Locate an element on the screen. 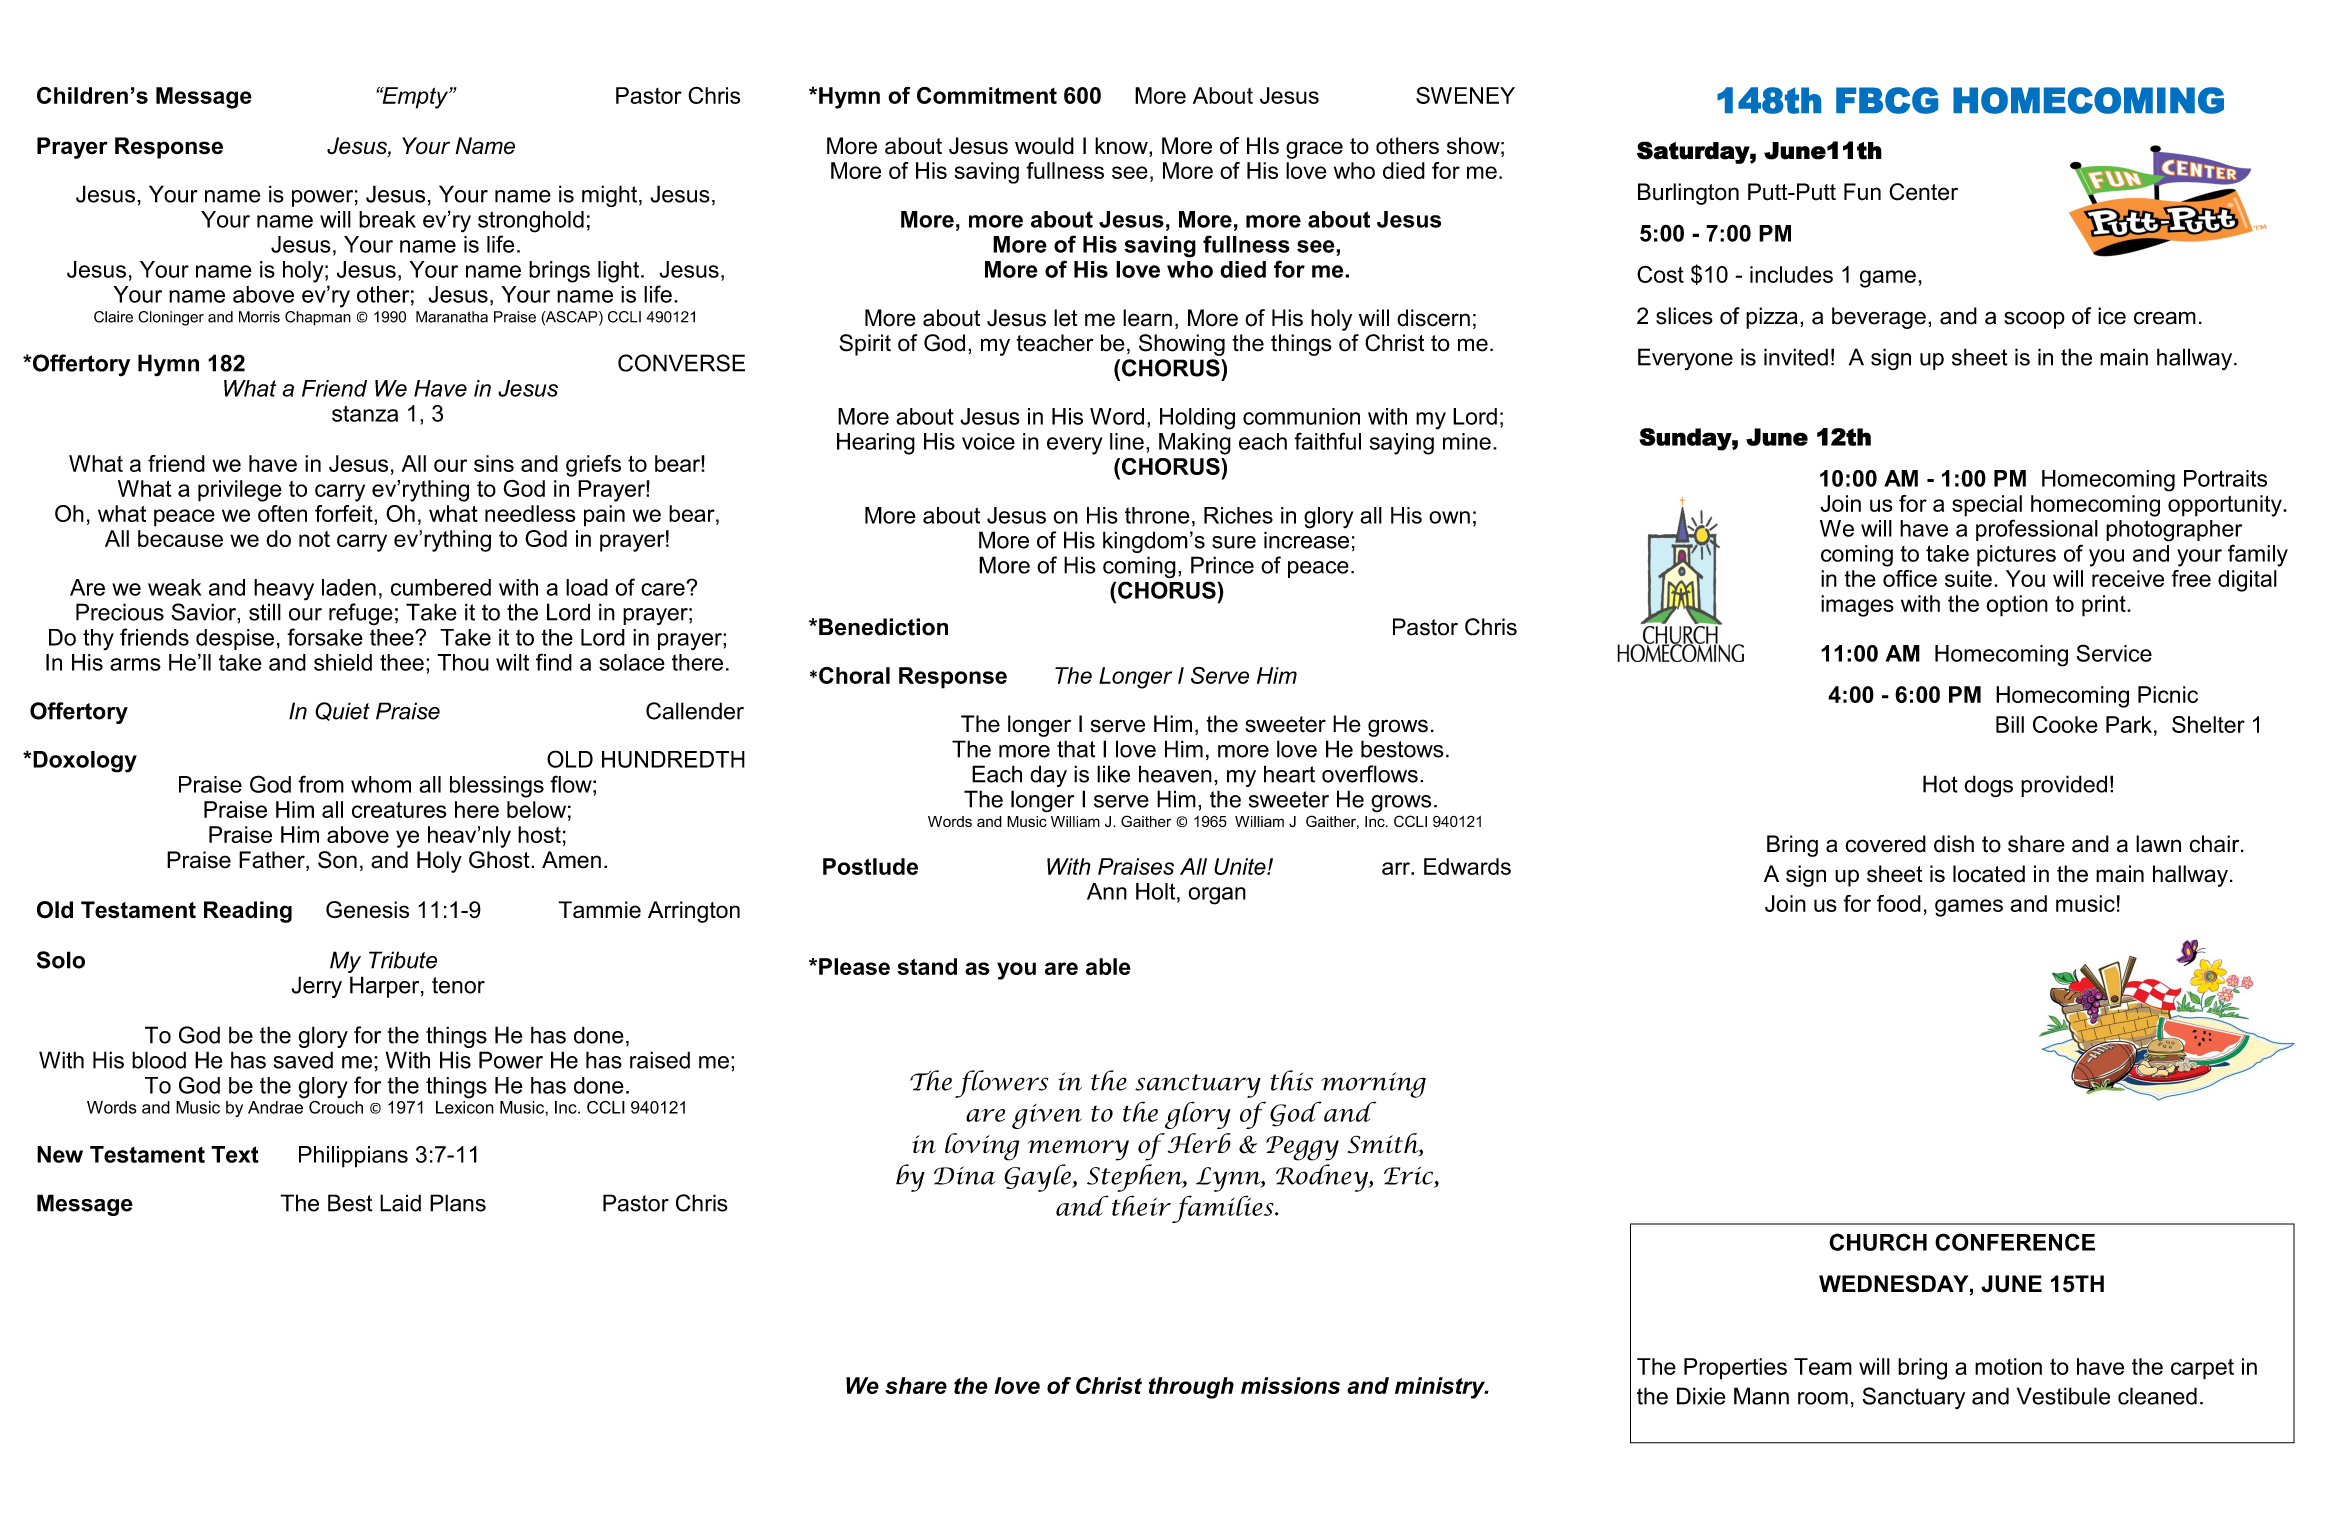 Image resolution: width=2349 pixels, height=1520 pixels. forsake is located at coordinates (325, 637).
